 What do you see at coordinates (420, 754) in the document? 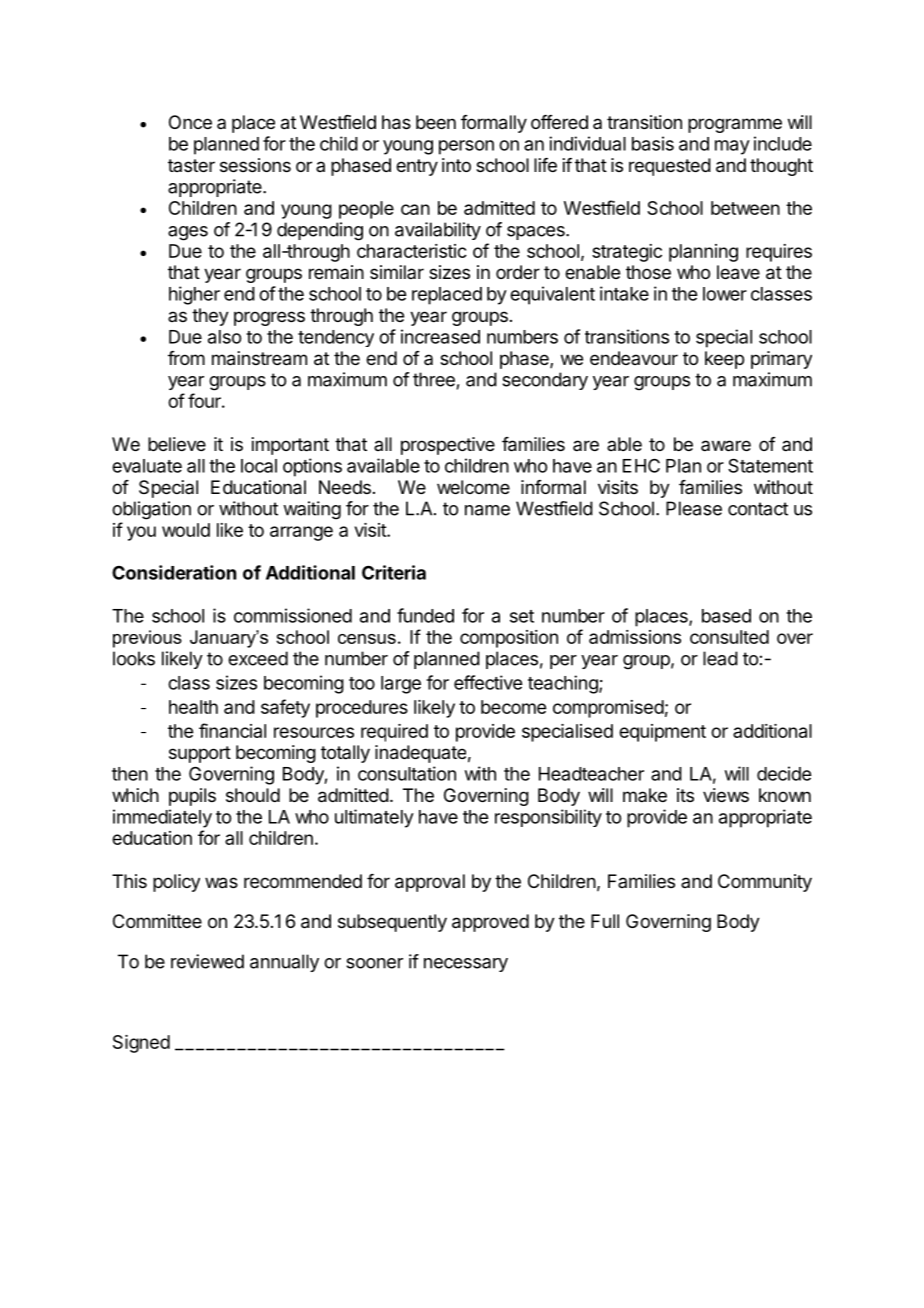
I see `inadequate` at bounding box center [420, 754].
